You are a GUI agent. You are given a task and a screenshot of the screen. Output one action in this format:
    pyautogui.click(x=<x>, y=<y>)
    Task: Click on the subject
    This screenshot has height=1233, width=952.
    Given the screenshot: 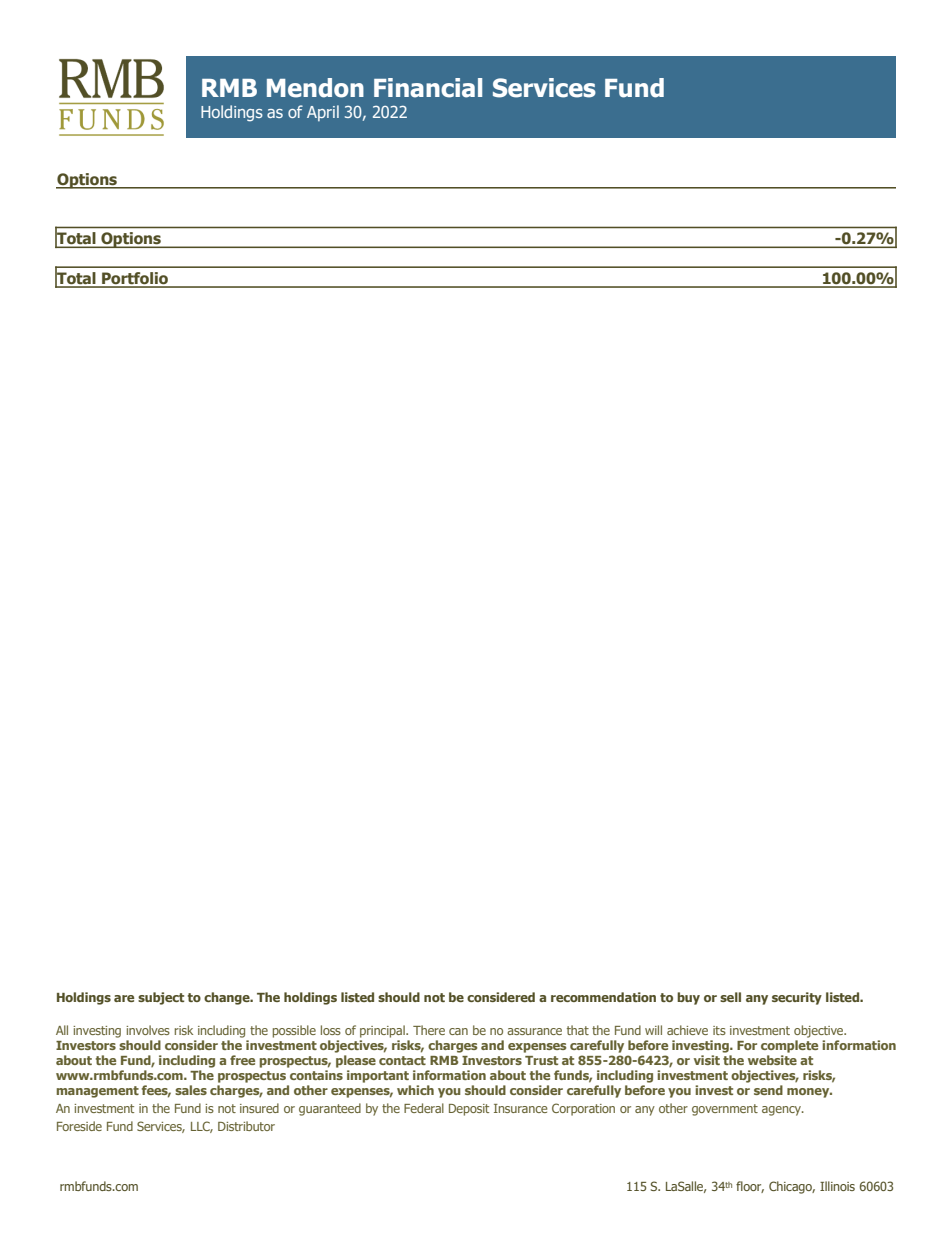 What is the action you would take?
    pyautogui.click(x=161, y=998)
